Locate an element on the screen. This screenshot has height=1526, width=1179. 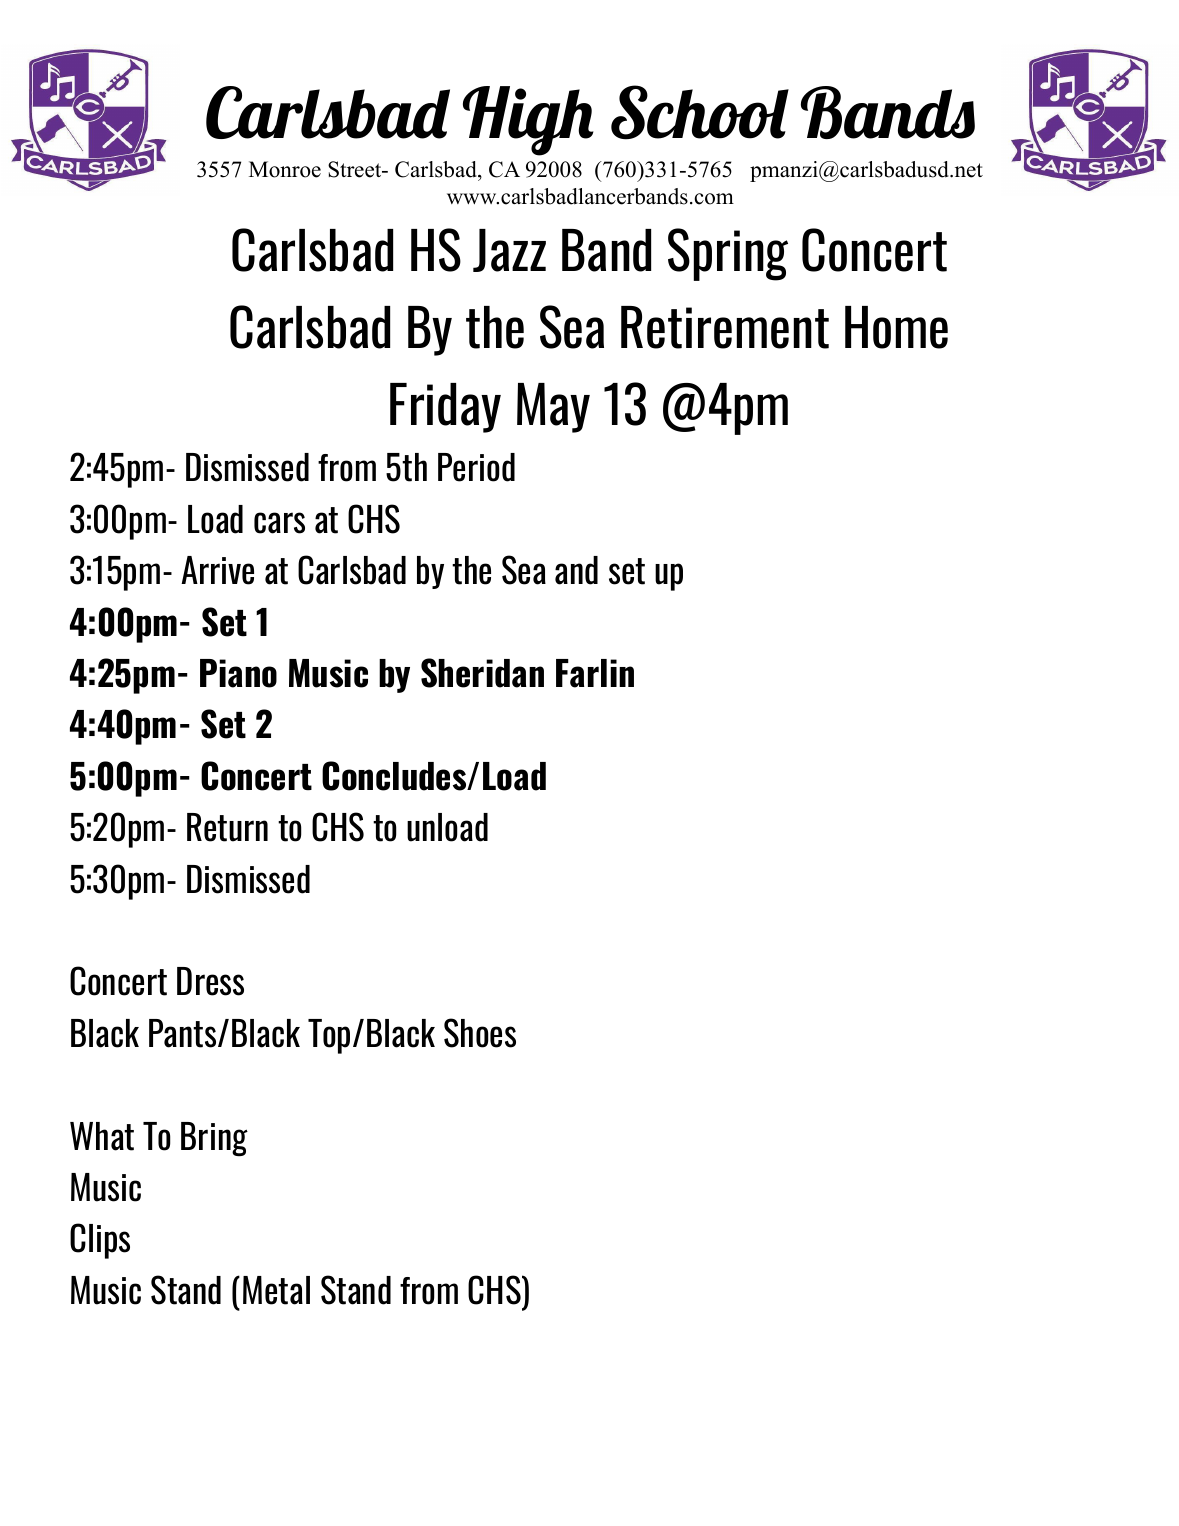
Retirement is located at coordinates (725, 327).
